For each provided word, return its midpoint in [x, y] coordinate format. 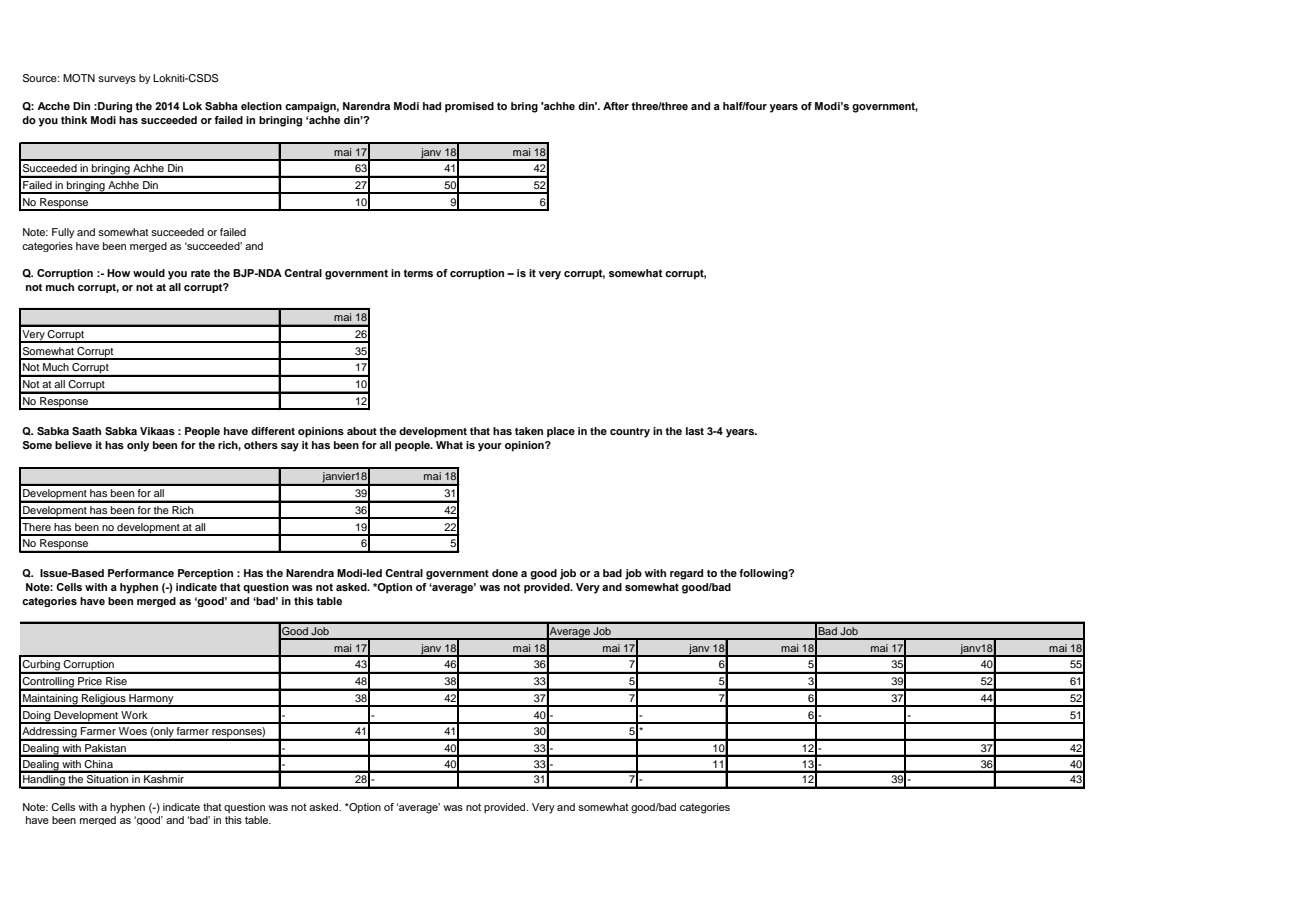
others [261, 445]
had [432, 106]
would [149, 273]
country [630, 433]
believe [73, 445]
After [616, 106]
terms [418, 273]
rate [200, 273]
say [290, 447]
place [561, 432]
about [362, 431]
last [695, 431]
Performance [141, 573]
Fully [63, 233]
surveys [117, 80]
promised [469, 107]
